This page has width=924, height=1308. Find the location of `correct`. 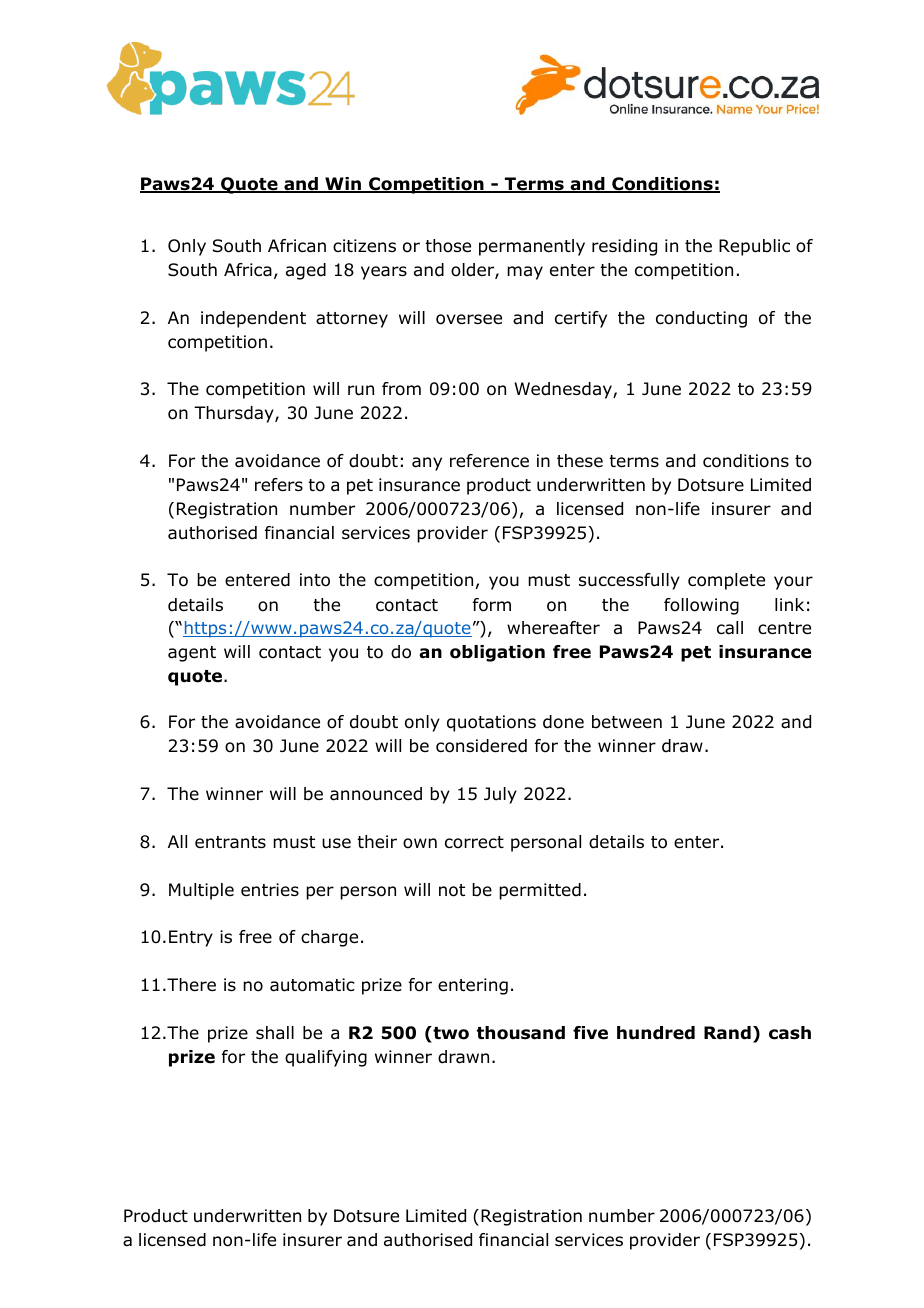

correct is located at coordinates (474, 842).
